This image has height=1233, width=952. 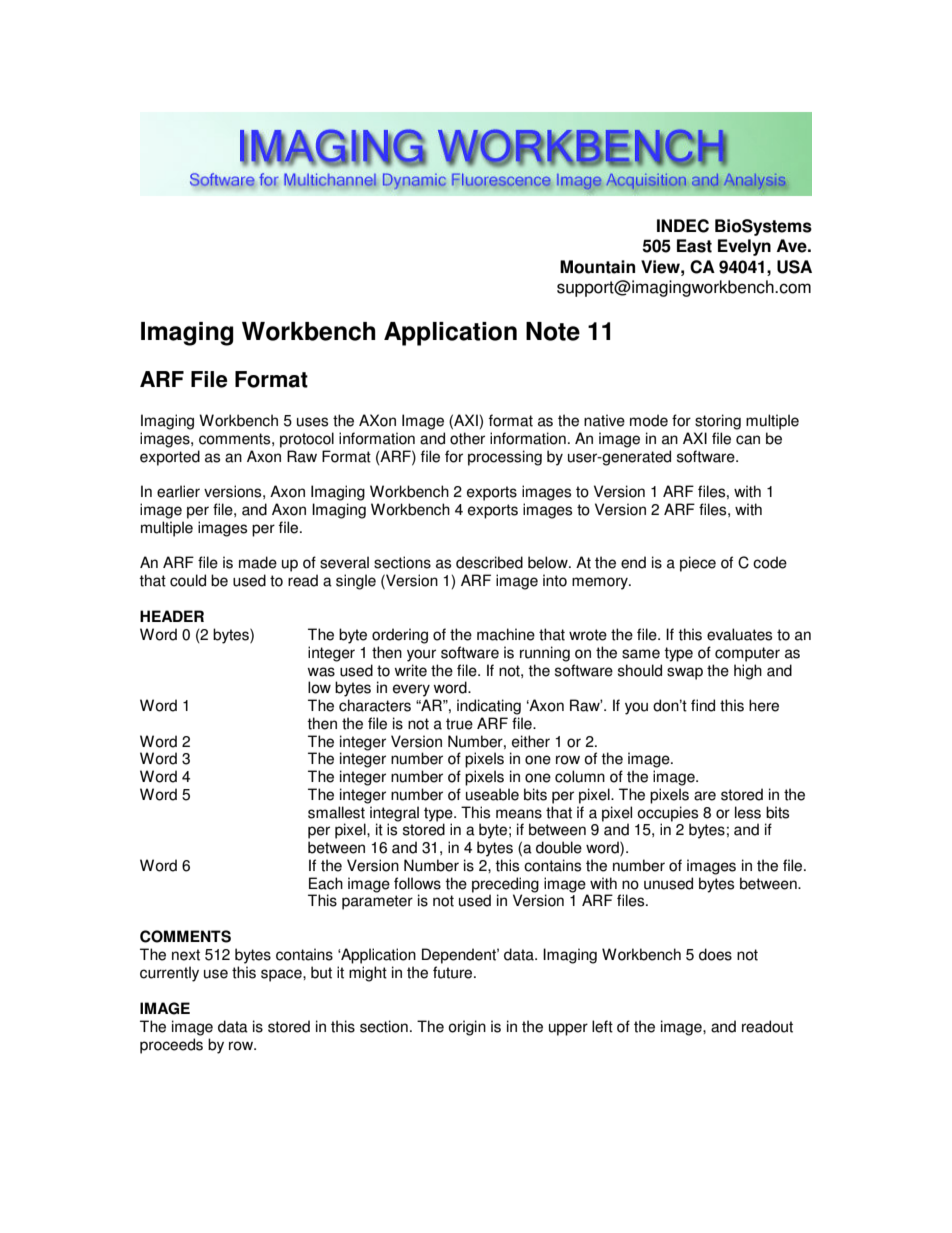 What do you see at coordinates (172, 616) in the image?
I see `HEADER` at bounding box center [172, 616].
